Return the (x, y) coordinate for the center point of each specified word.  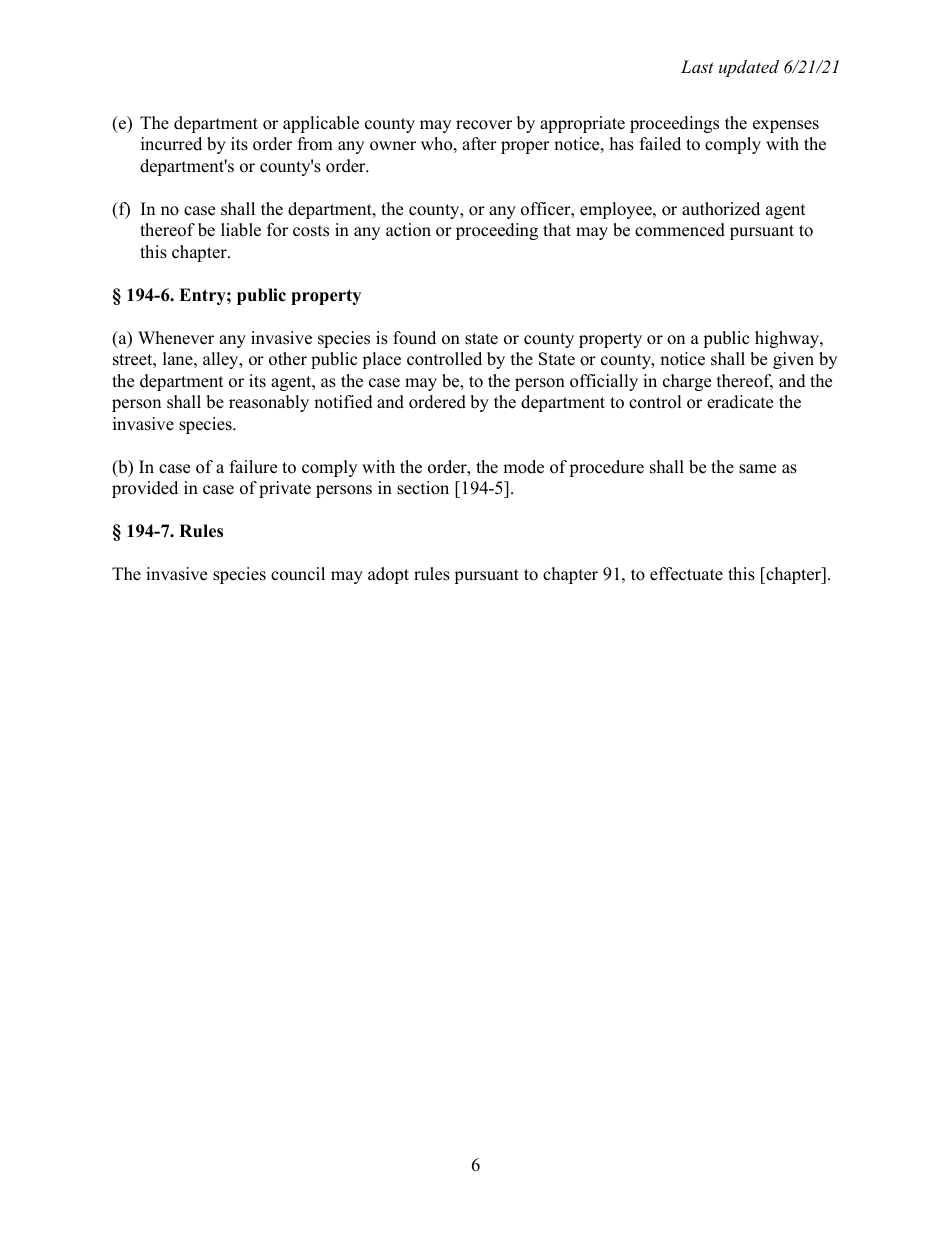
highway (788, 339)
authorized (721, 209)
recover (484, 125)
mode (523, 467)
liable (241, 230)
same (757, 469)
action (408, 230)
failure (253, 467)
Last (697, 66)
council (298, 574)
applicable (321, 124)
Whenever (176, 338)
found (414, 338)
